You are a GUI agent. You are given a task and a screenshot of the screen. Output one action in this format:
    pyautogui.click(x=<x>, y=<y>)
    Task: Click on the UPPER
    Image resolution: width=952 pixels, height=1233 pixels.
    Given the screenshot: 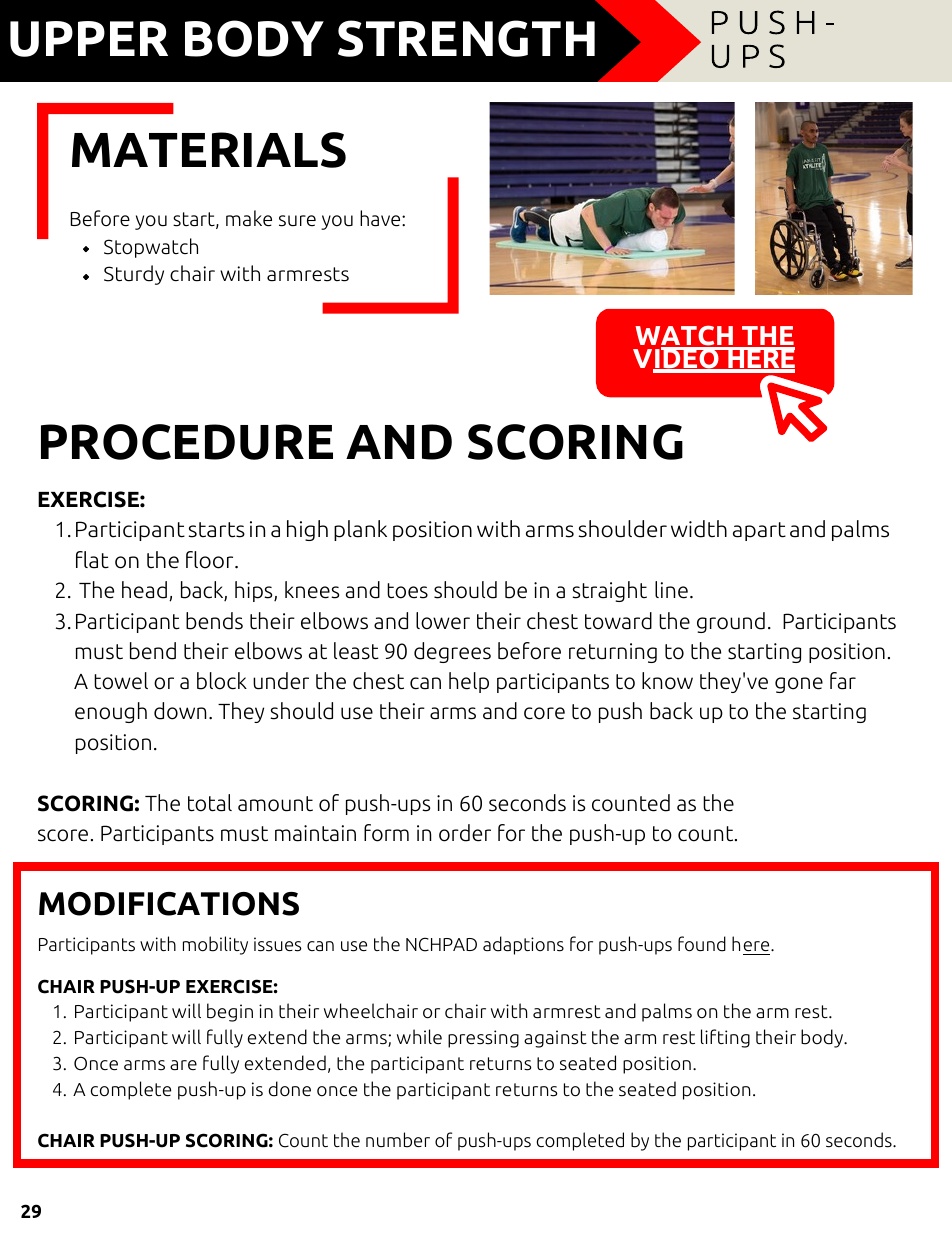 What is the action you would take?
    pyautogui.click(x=89, y=39)
